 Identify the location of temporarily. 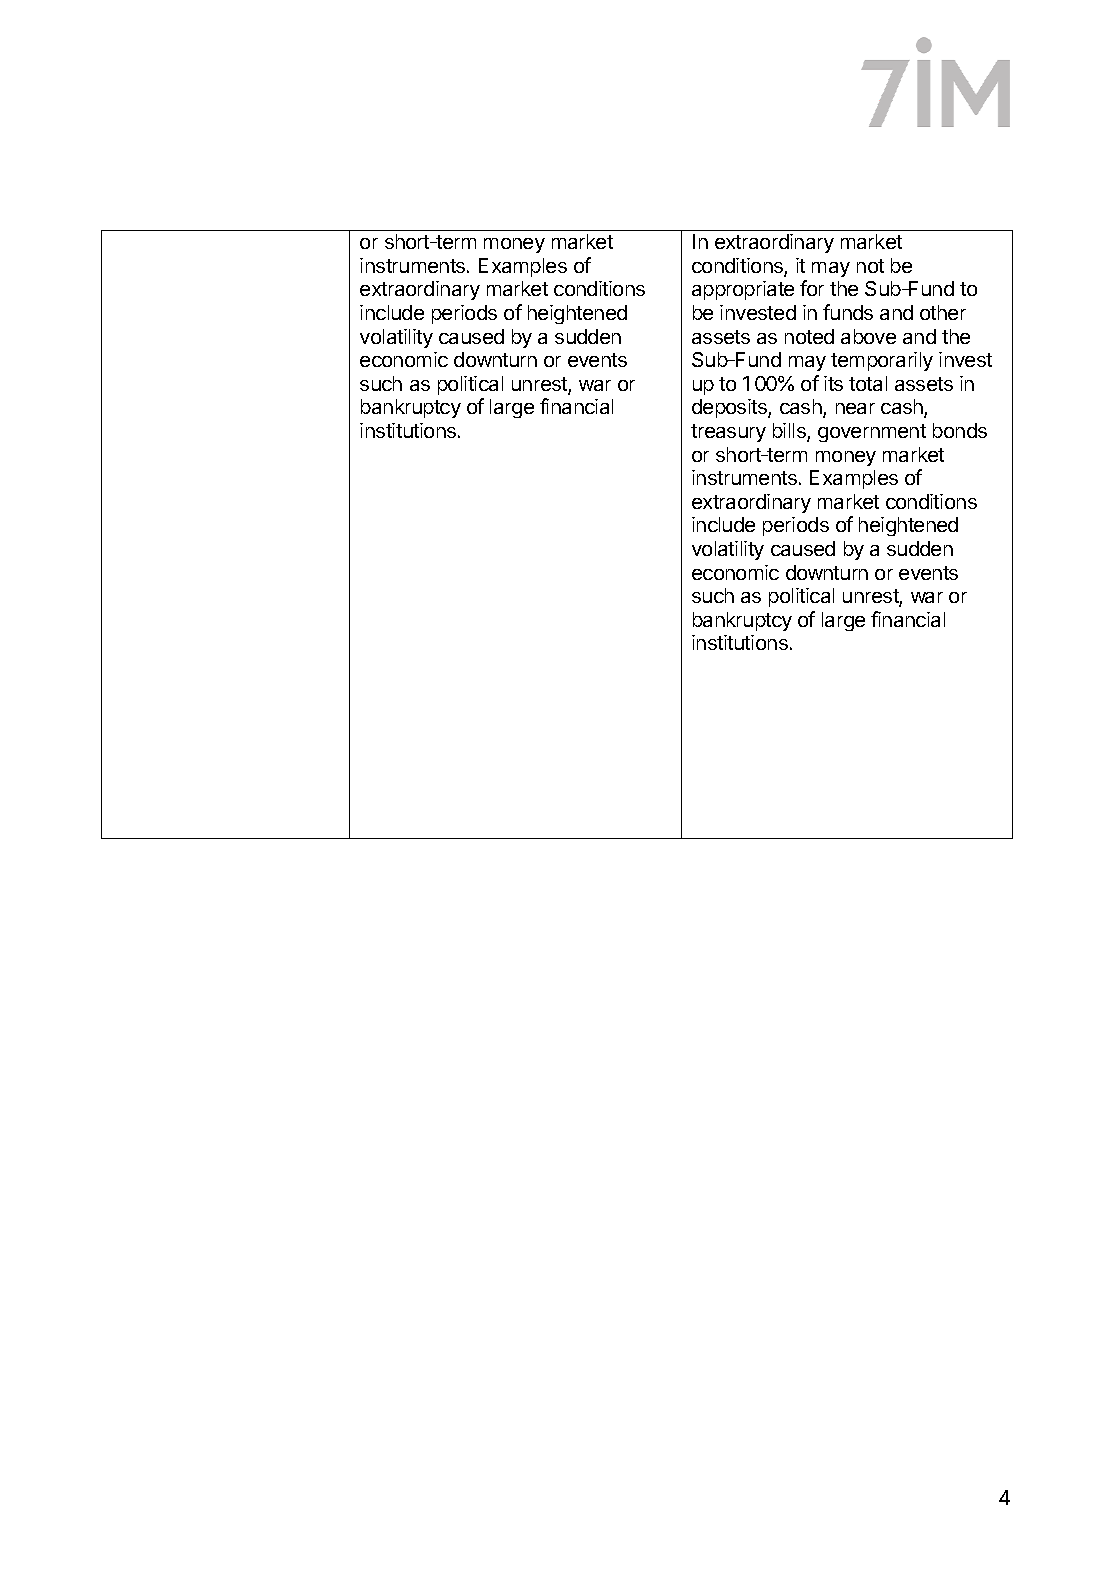
(882, 361).
